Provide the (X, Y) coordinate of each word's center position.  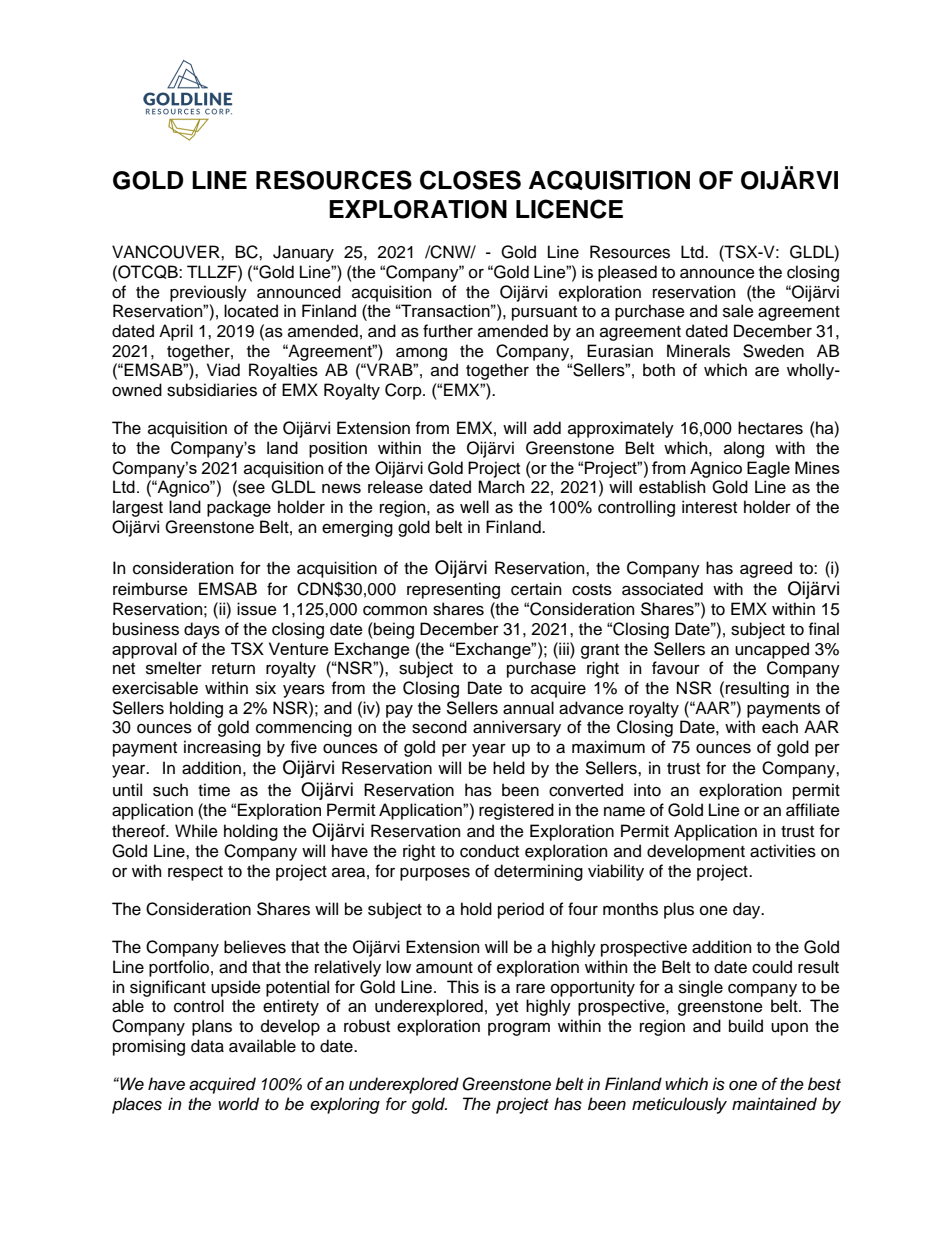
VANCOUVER (167, 252)
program (519, 1029)
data (207, 1046)
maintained (774, 1104)
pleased (627, 273)
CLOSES (470, 180)
